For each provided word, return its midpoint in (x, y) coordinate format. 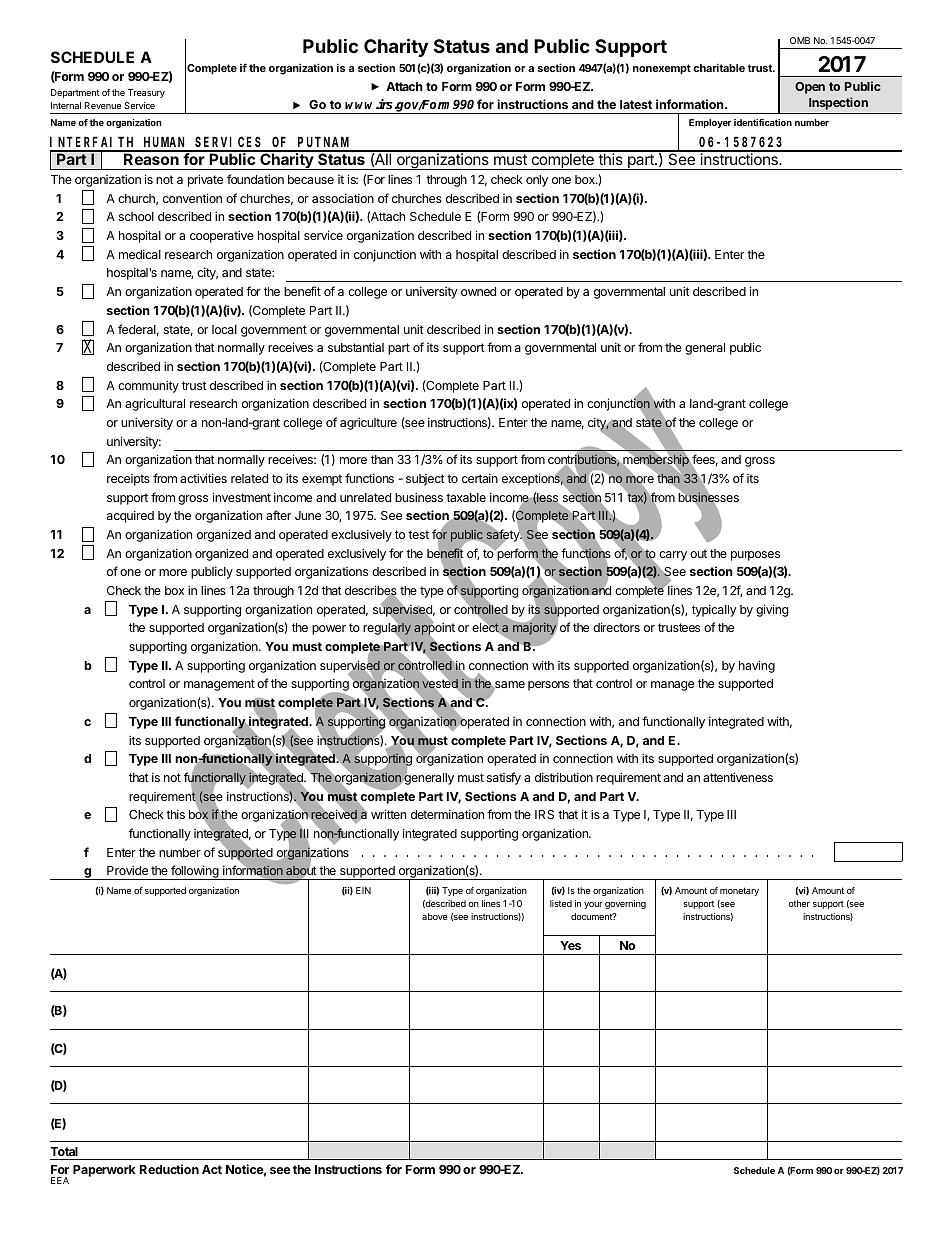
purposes (755, 556)
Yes (570, 945)
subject (425, 480)
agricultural (155, 404)
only (537, 181)
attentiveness (738, 777)
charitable (719, 67)
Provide (127, 870)
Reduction (169, 1169)
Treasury (146, 93)
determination (447, 814)
